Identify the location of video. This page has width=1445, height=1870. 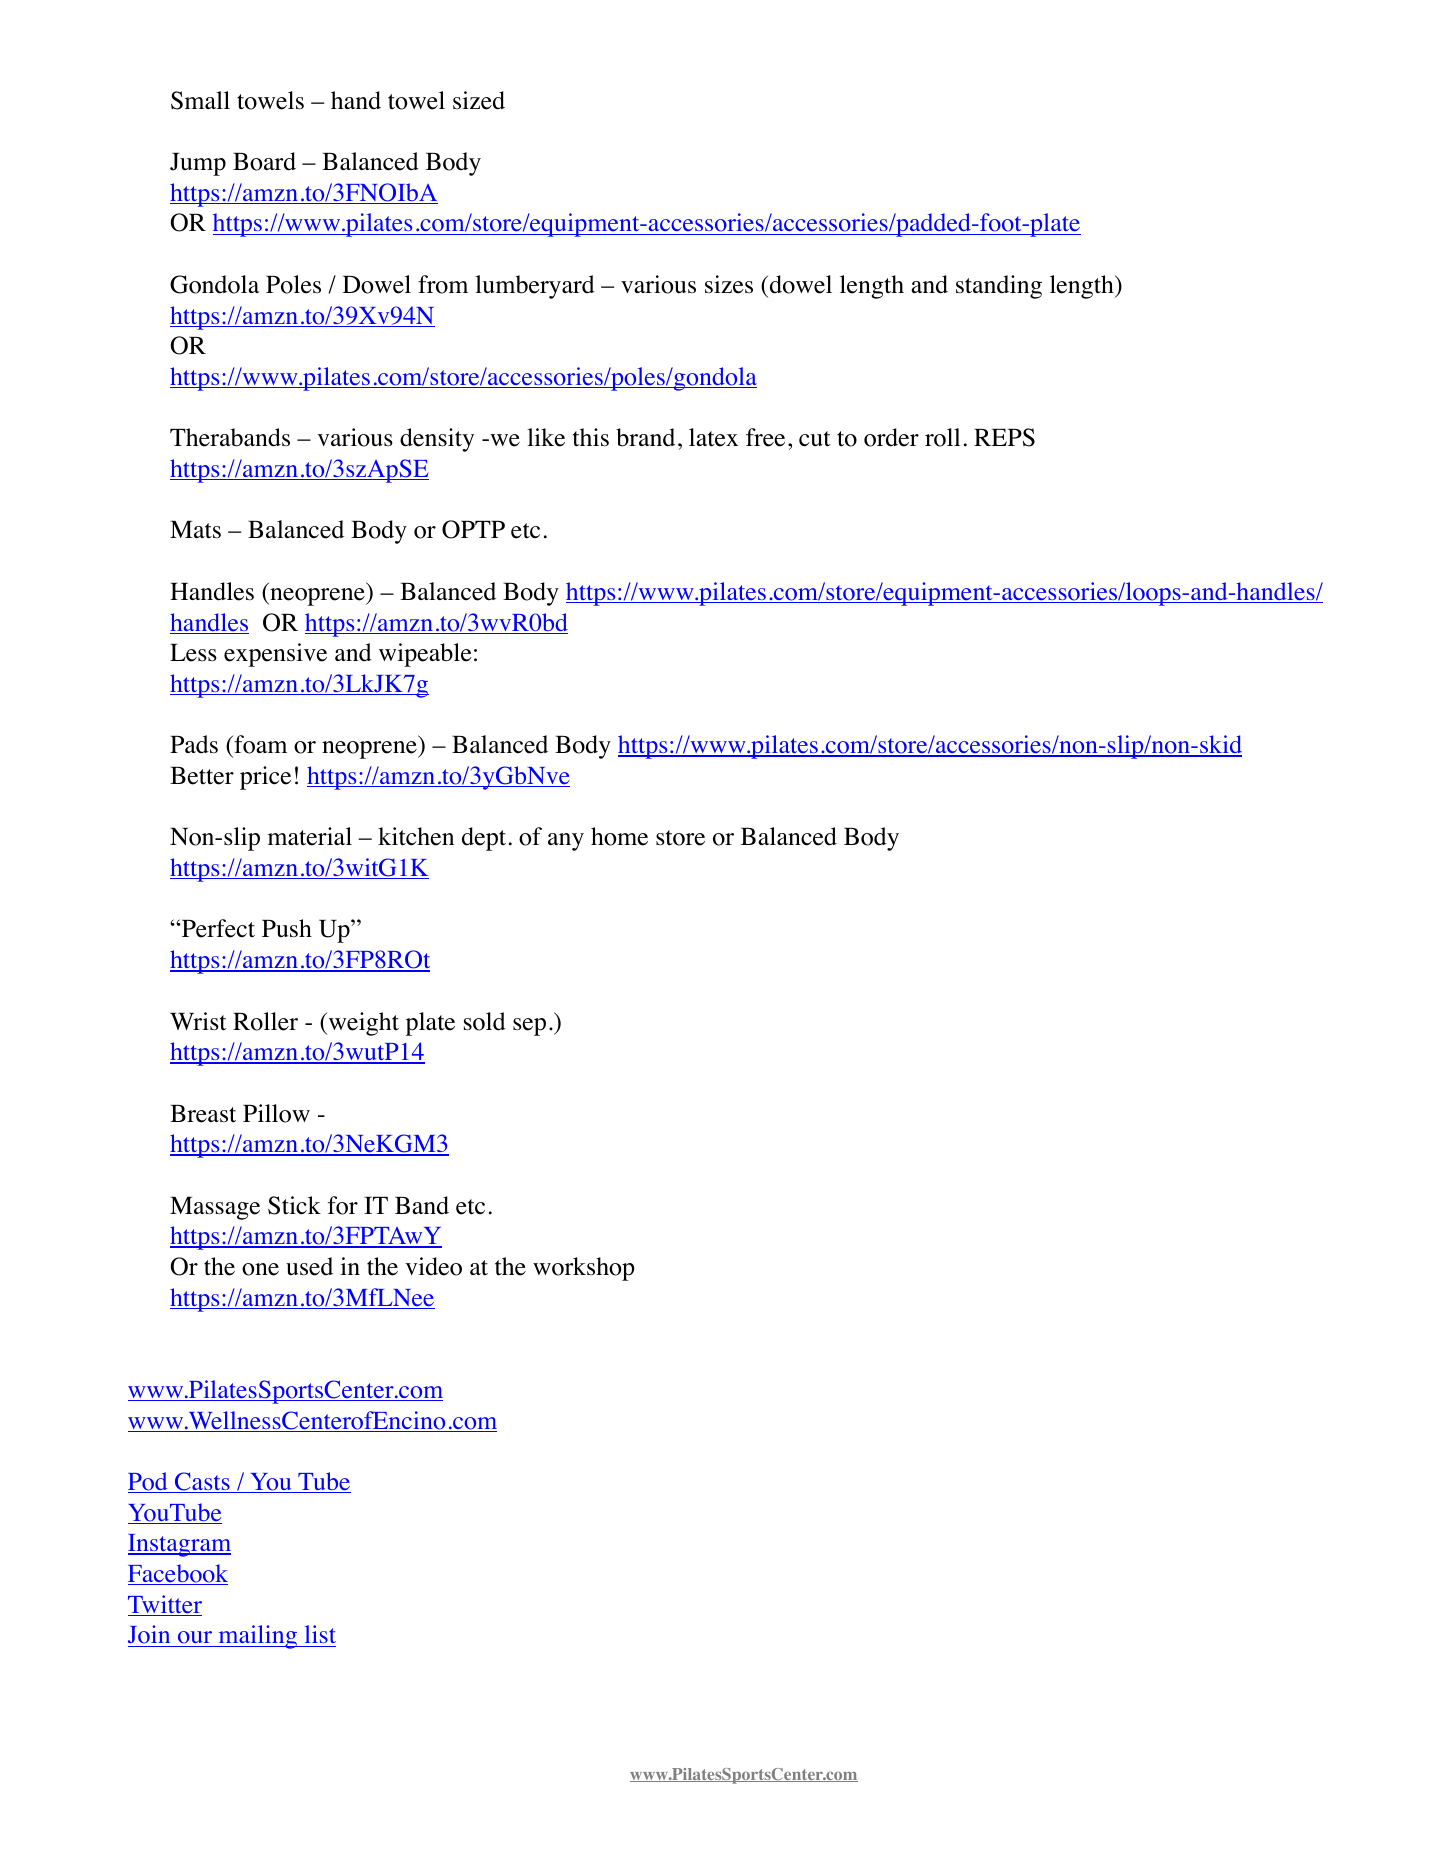
(433, 1266).
